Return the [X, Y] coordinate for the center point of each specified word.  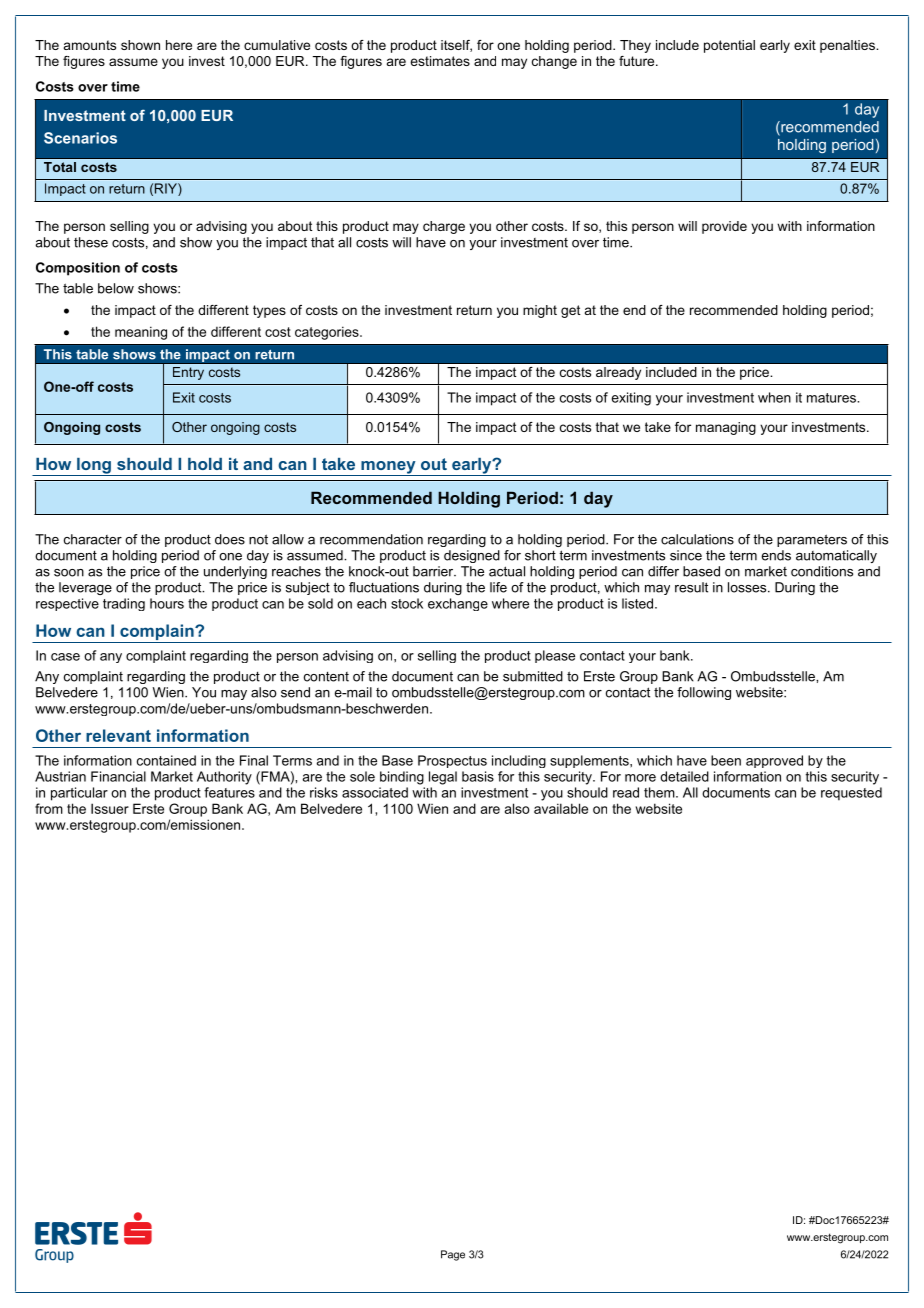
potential [729, 46]
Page [453, 1255]
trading [124, 604]
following [704, 693]
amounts [90, 45]
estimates [440, 61]
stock [407, 603]
